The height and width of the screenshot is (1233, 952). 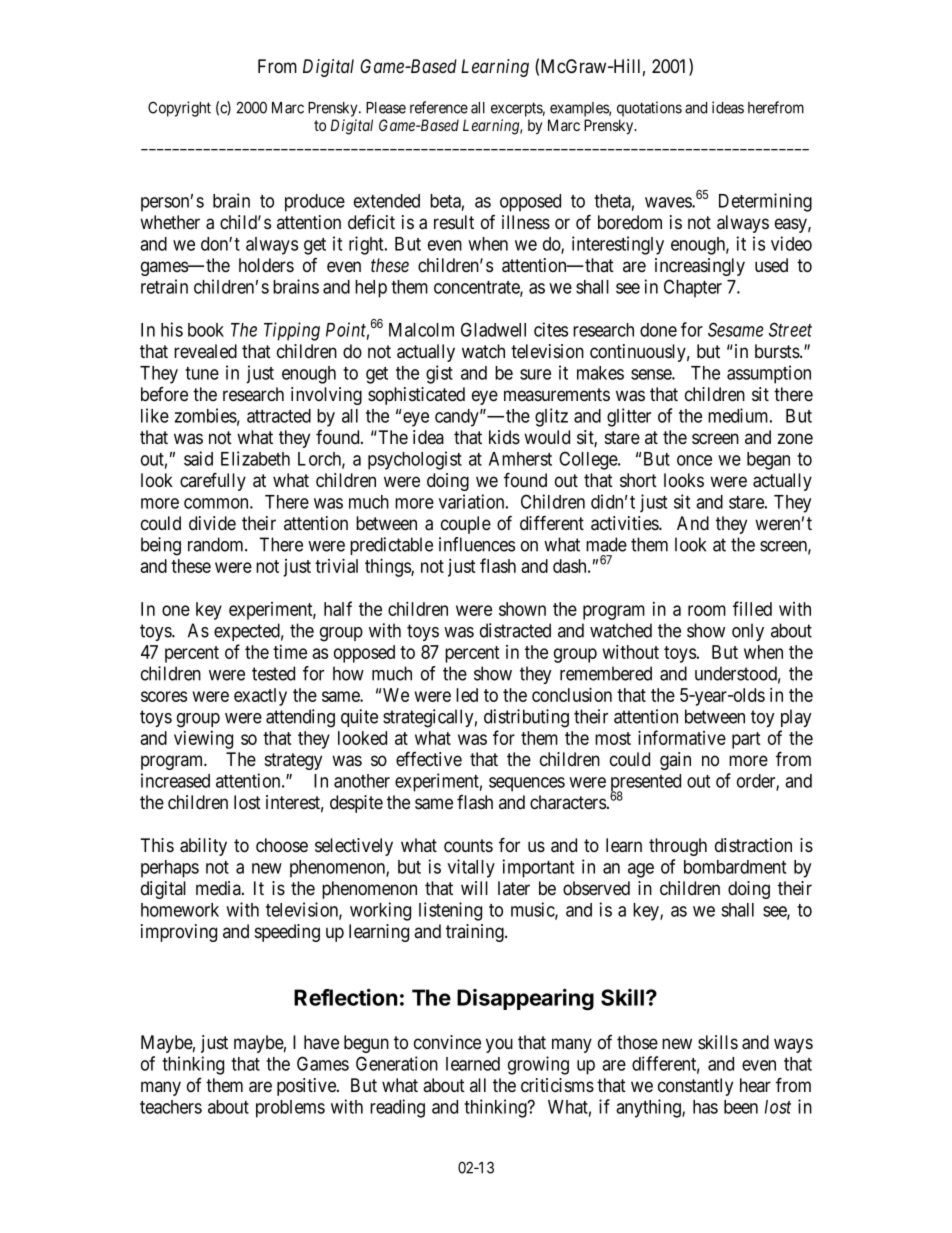 I want to click on produce, so click(x=315, y=203).
